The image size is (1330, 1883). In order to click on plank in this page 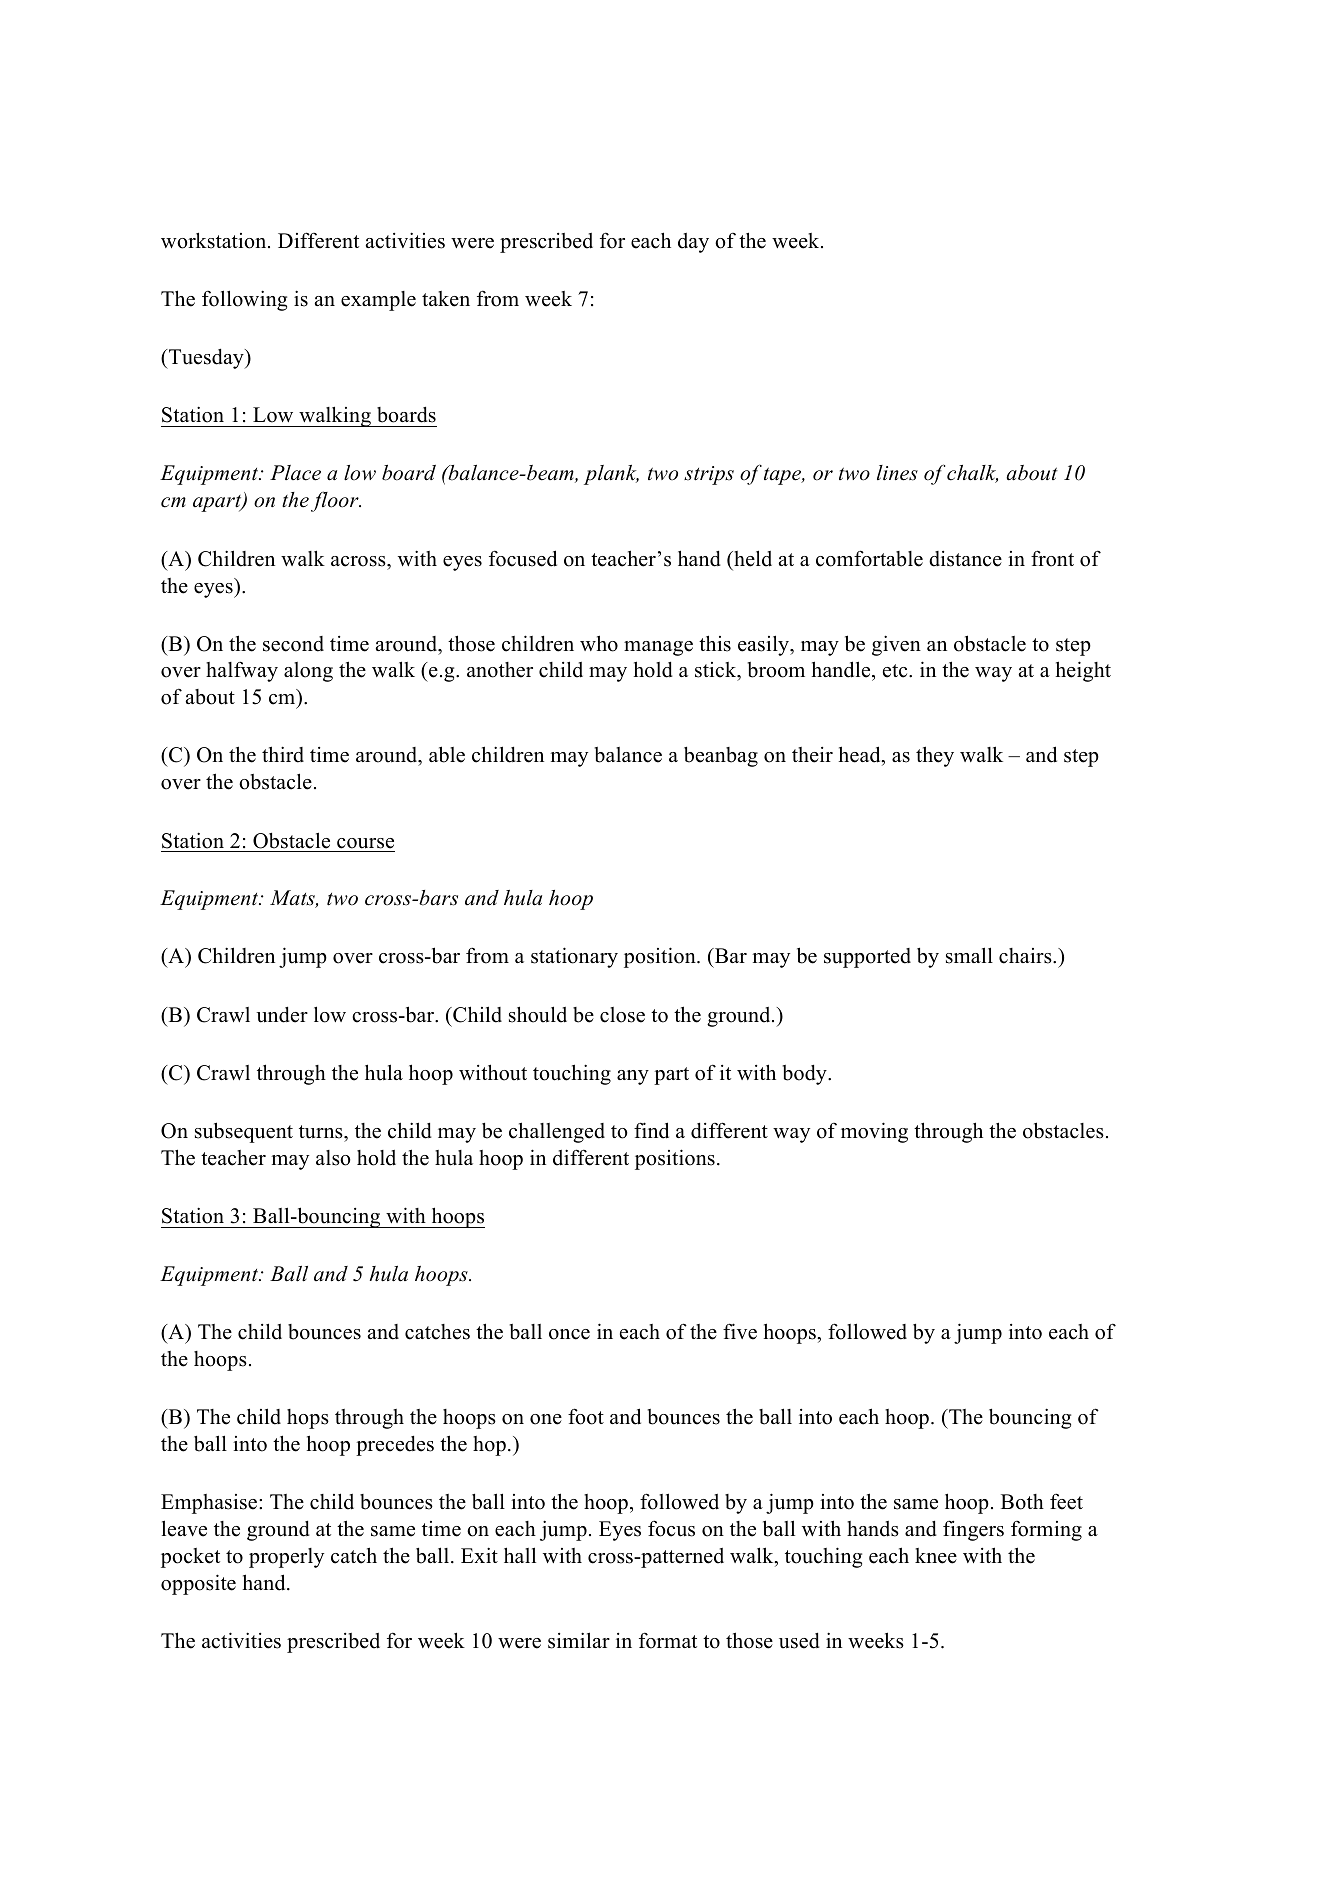, I will do `click(611, 475)`.
